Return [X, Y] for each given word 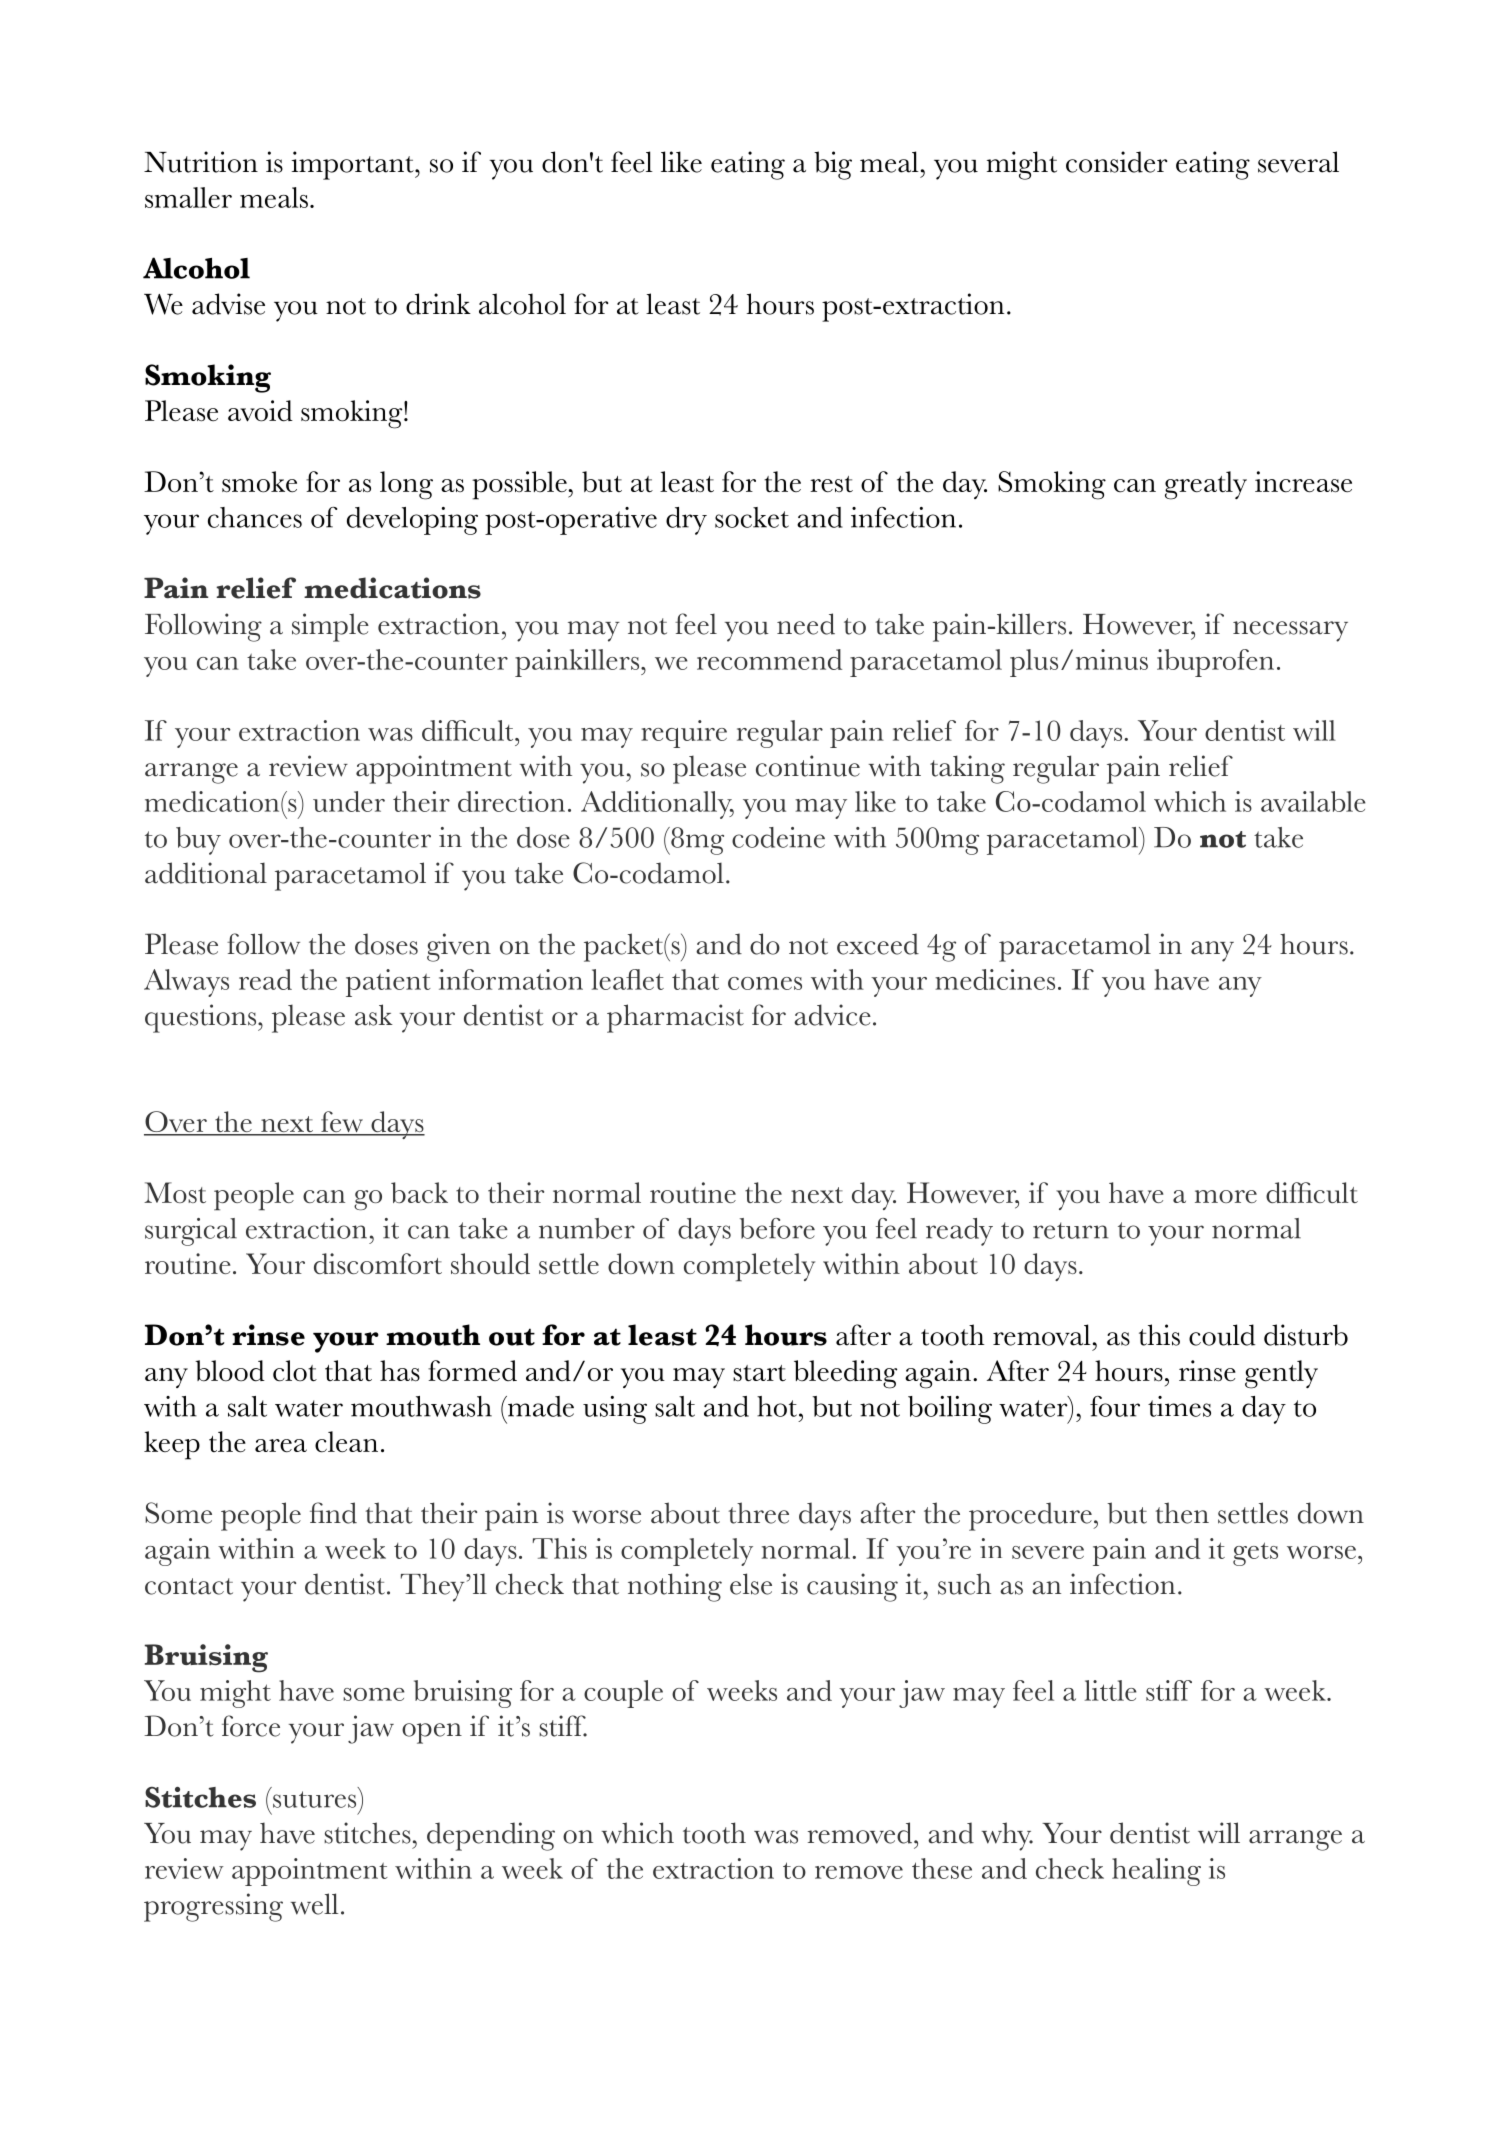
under [349, 801]
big [833, 165]
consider [1117, 162]
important [353, 165]
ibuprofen [1215, 663]
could [1222, 1335]
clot [295, 1371]
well [314, 1904]
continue [808, 766]
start [759, 1373]
